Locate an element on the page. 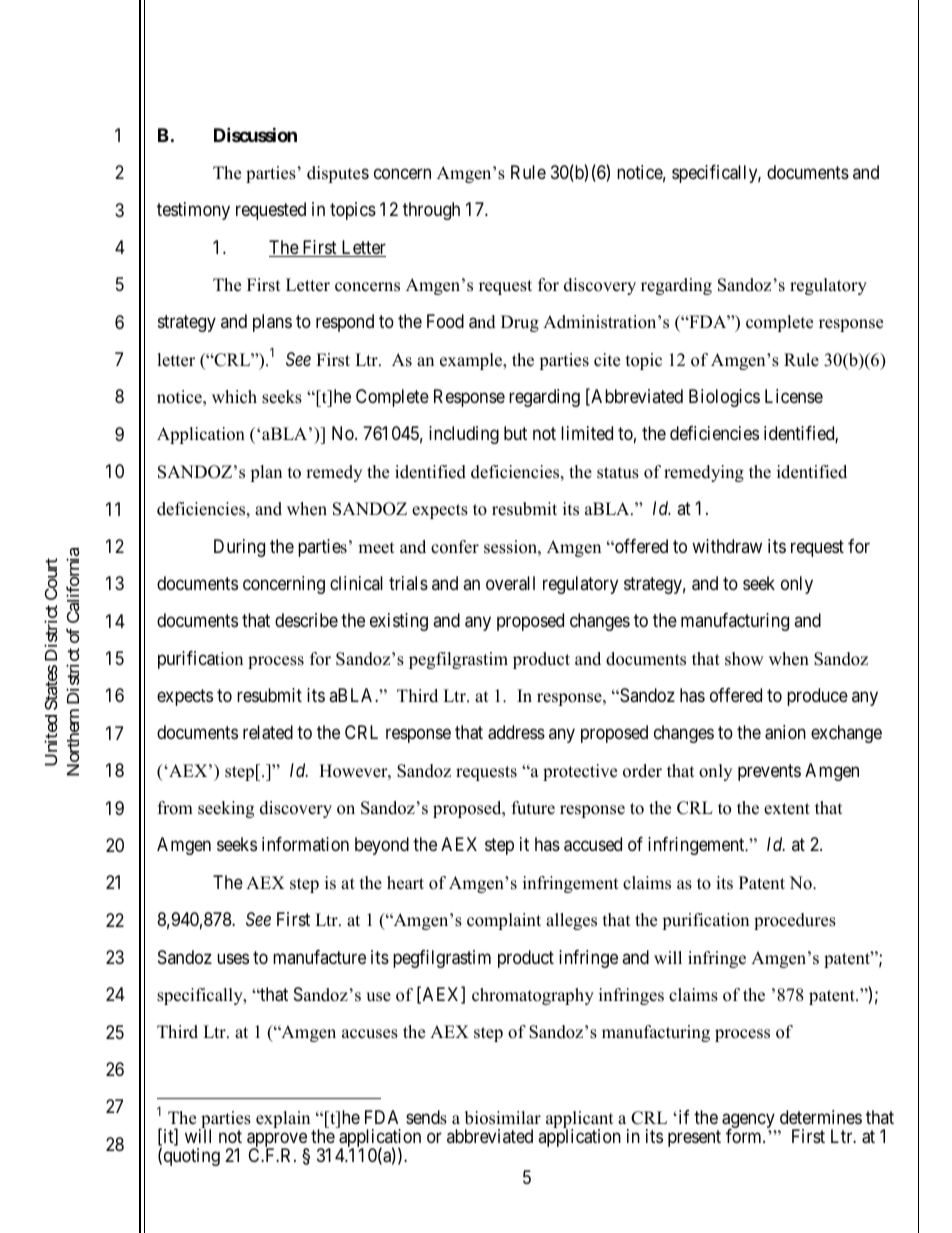 The image size is (952, 1233). describe is located at coordinates (306, 620).
